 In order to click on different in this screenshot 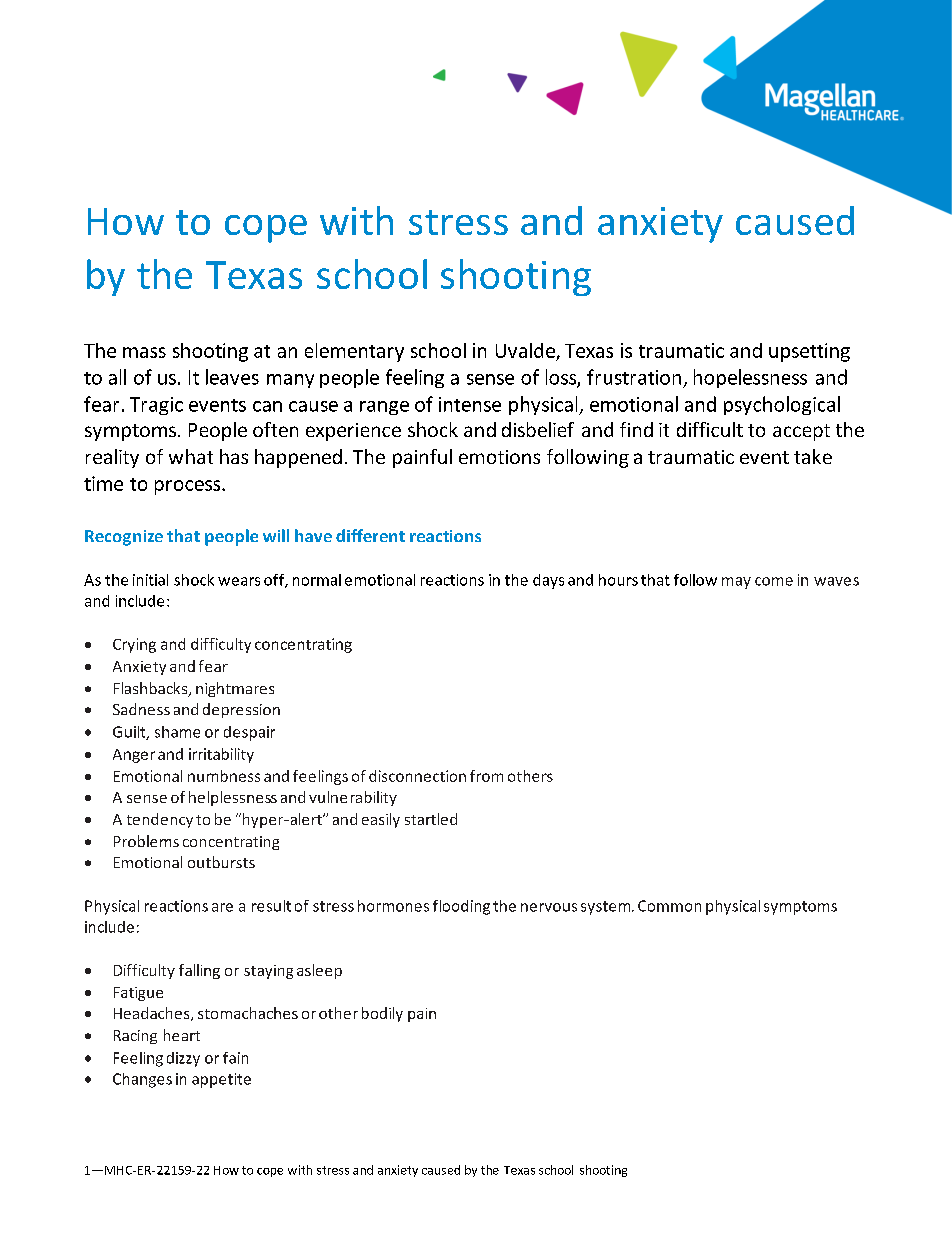, I will do `click(370, 535)`.
